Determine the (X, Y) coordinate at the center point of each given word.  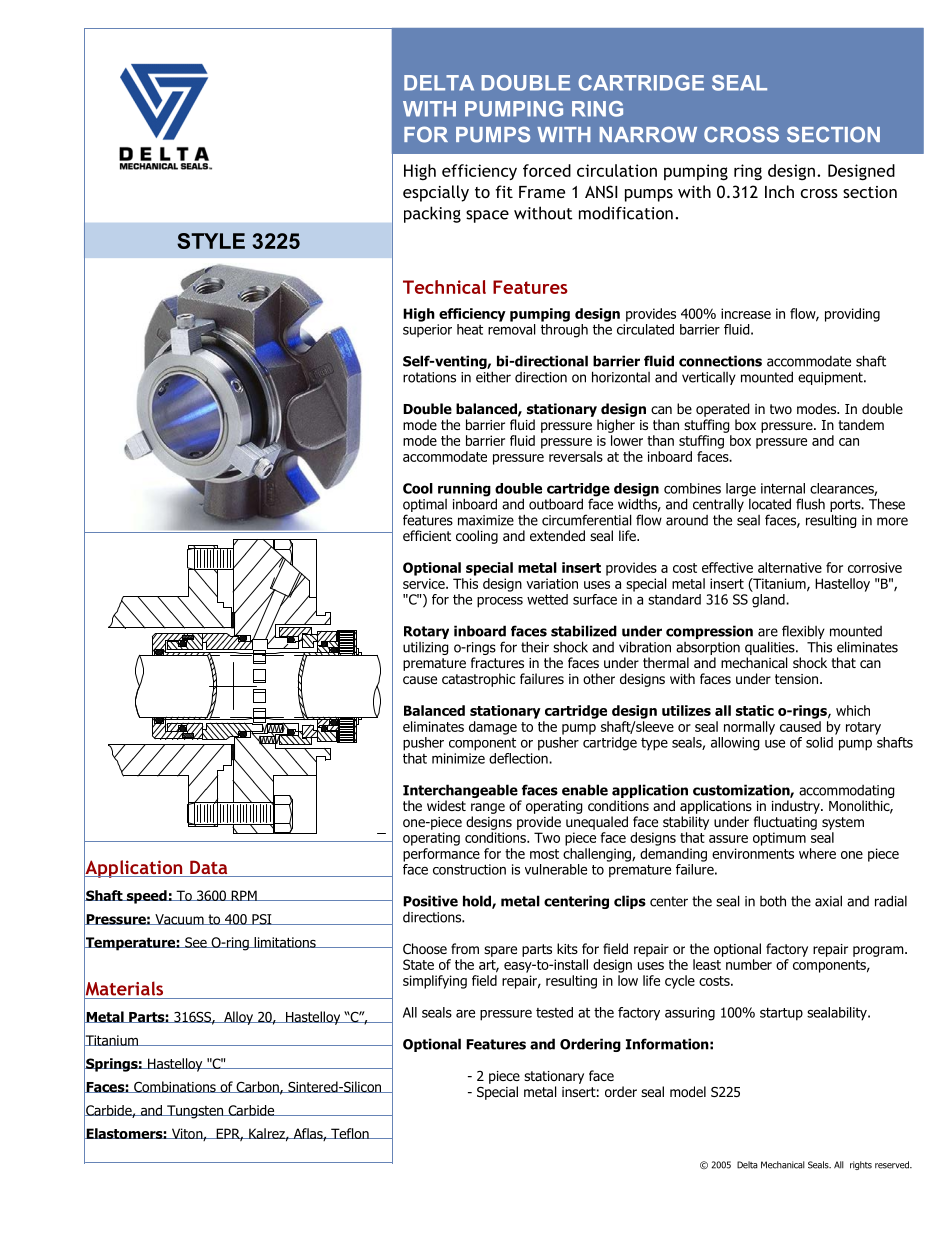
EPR (228, 1134)
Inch (779, 191)
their (535, 647)
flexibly (803, 632)
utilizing (426, 648)
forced (547, 170)
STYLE (211, 241)
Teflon (350, 1133)
